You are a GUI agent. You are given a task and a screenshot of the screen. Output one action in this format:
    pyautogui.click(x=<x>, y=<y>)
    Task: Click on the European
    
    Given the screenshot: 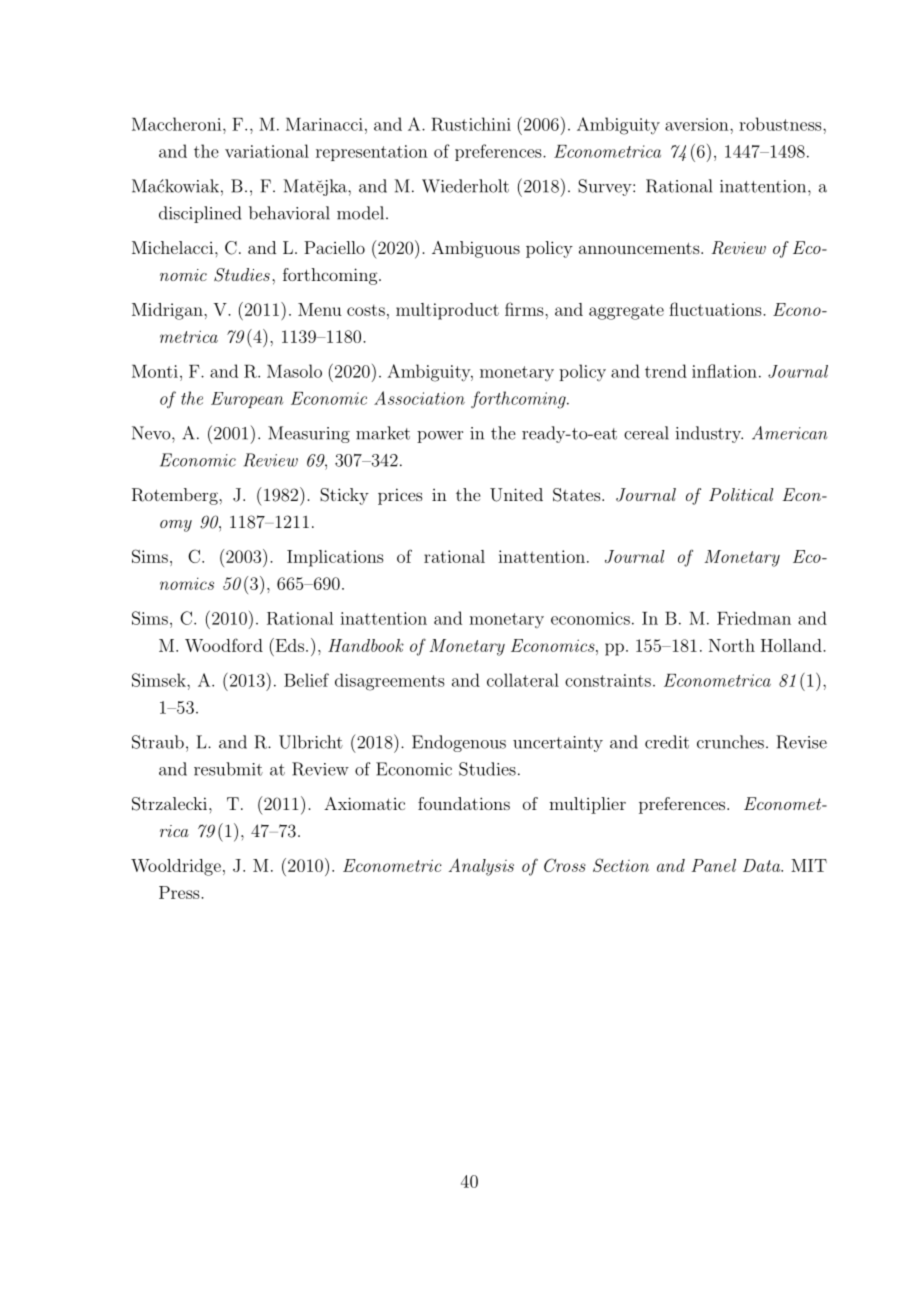 What is the action you would take?
    pyautogui.click(x=247, y=400)
